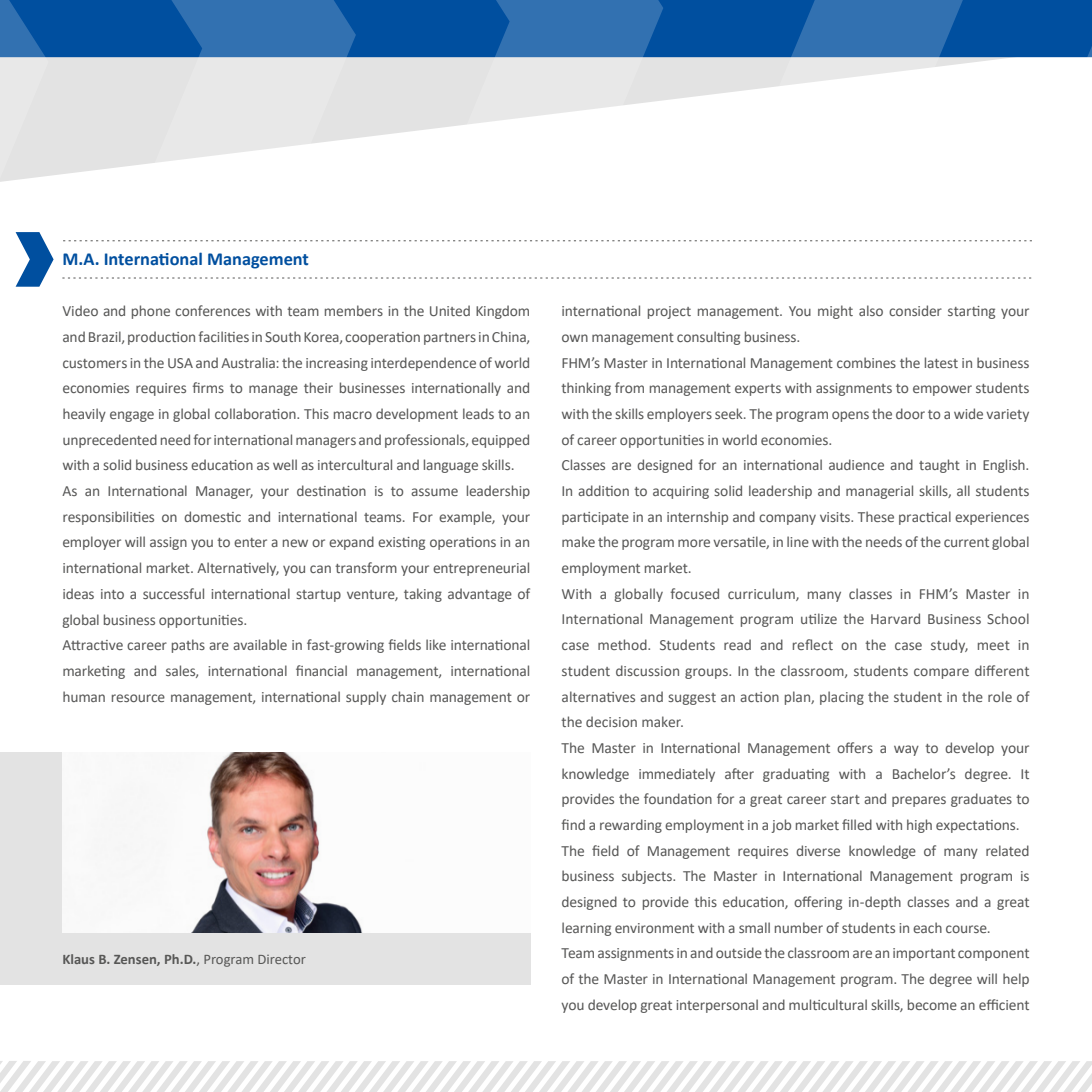 The image size is (1092, 1092). Describe the element at coordinates (250, 542) in the document. I see `enter` at that location.
